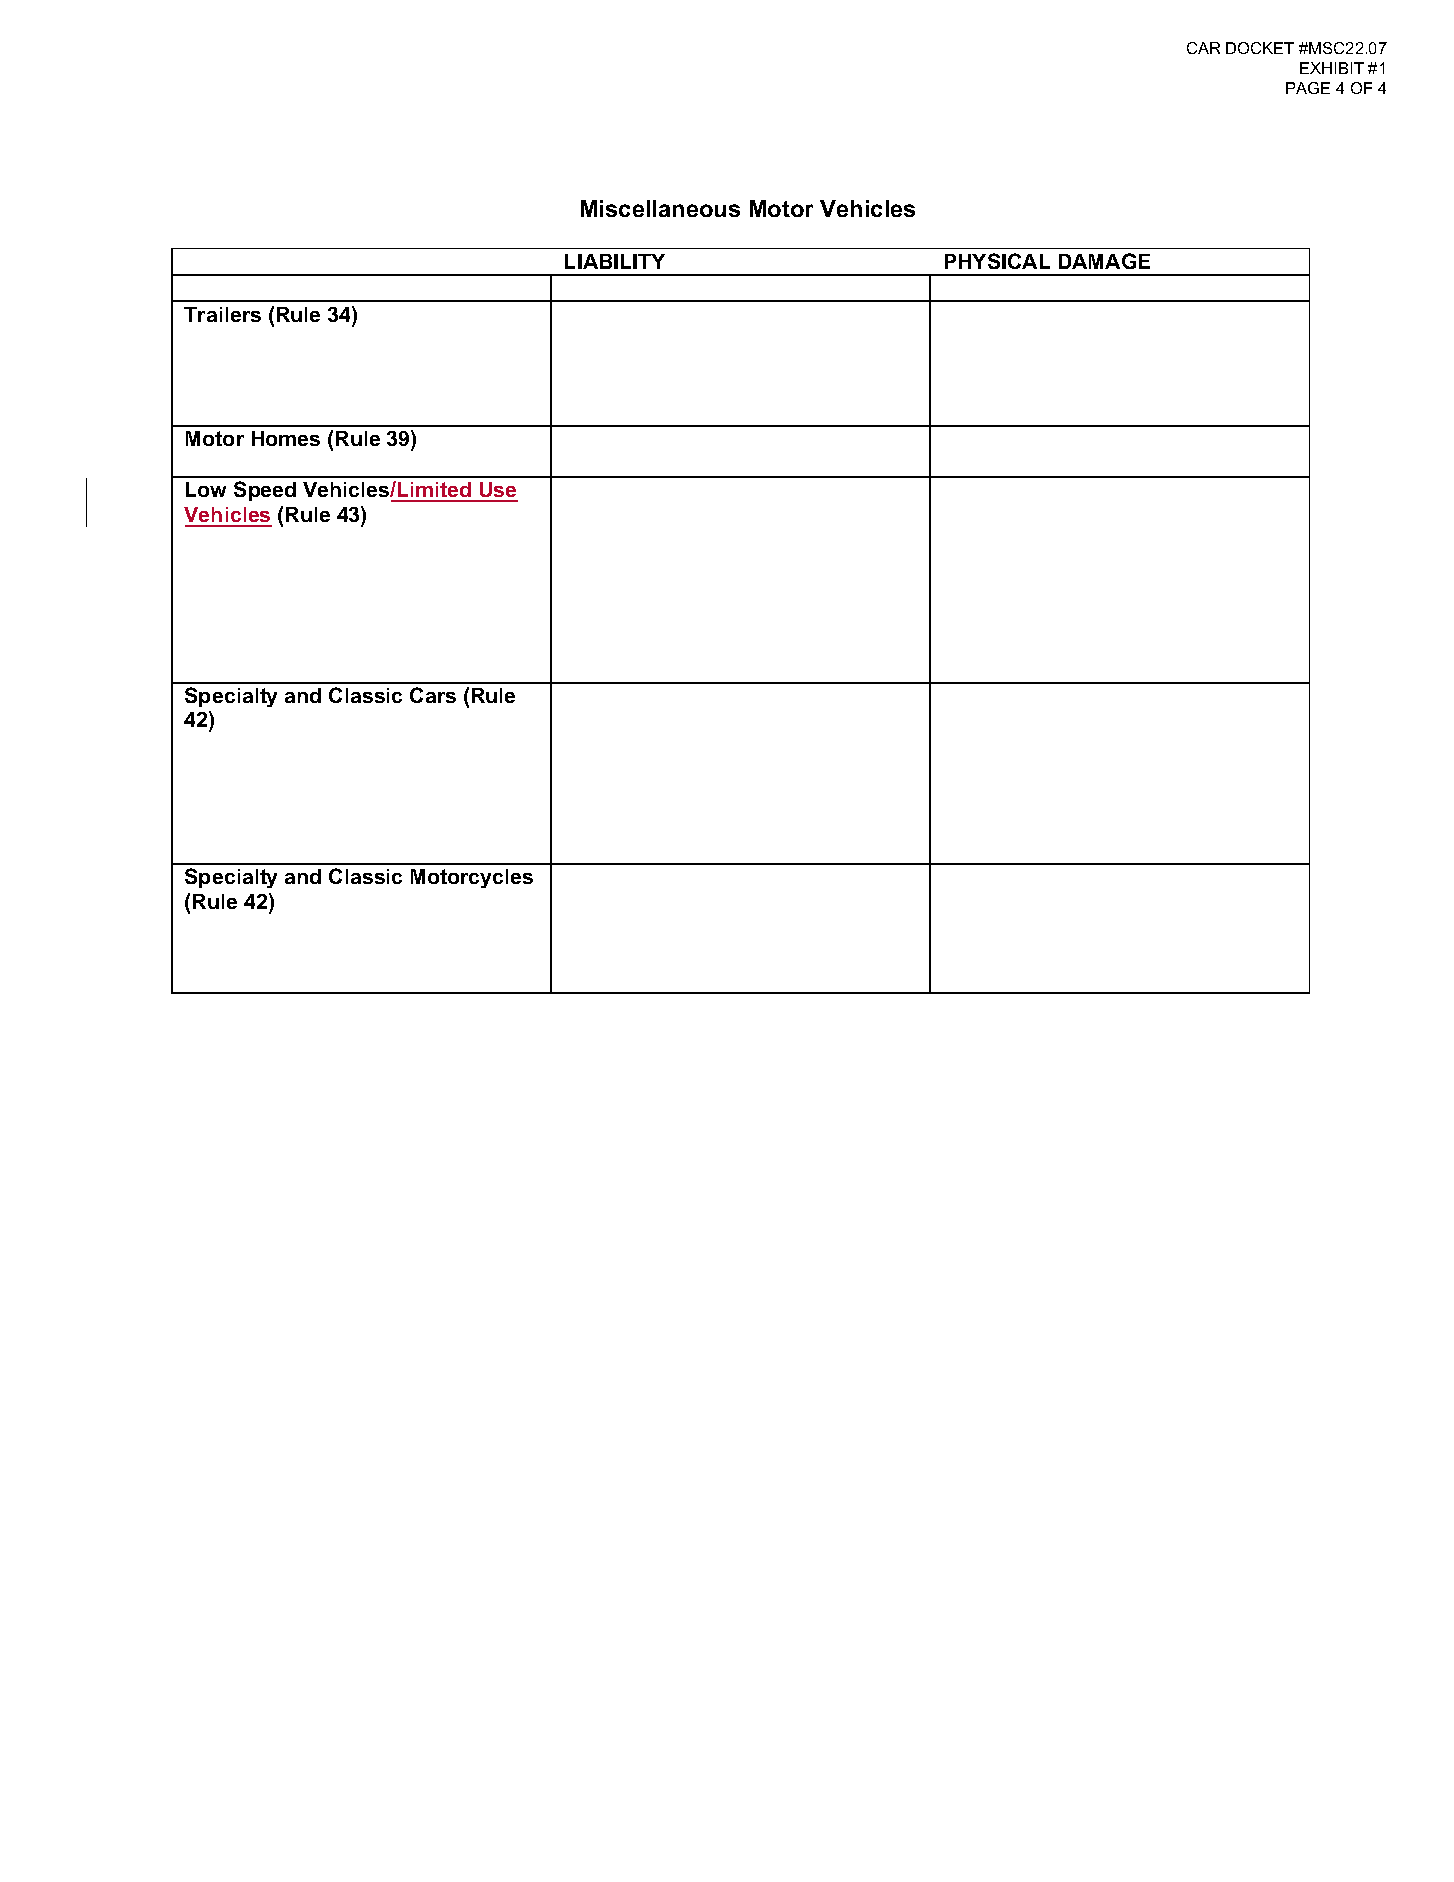 Image resolution: width=1454 pixels, height=1882 pixels. Describe the element at coordinates (1260, 48) in the screenshot. I see `DOCKET` at that location.
